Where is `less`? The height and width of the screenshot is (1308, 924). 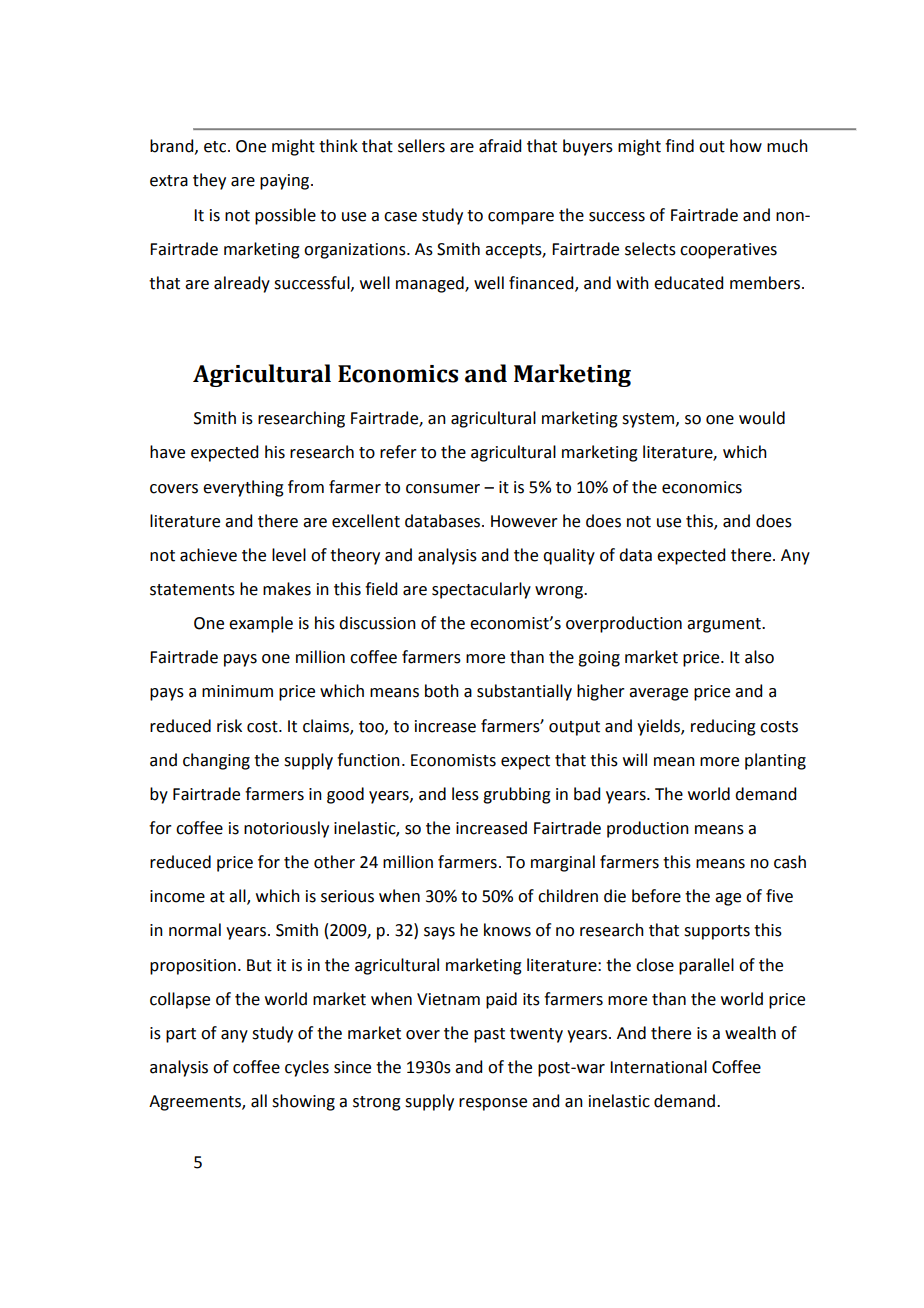
less is located at coordinates (465, 794).
